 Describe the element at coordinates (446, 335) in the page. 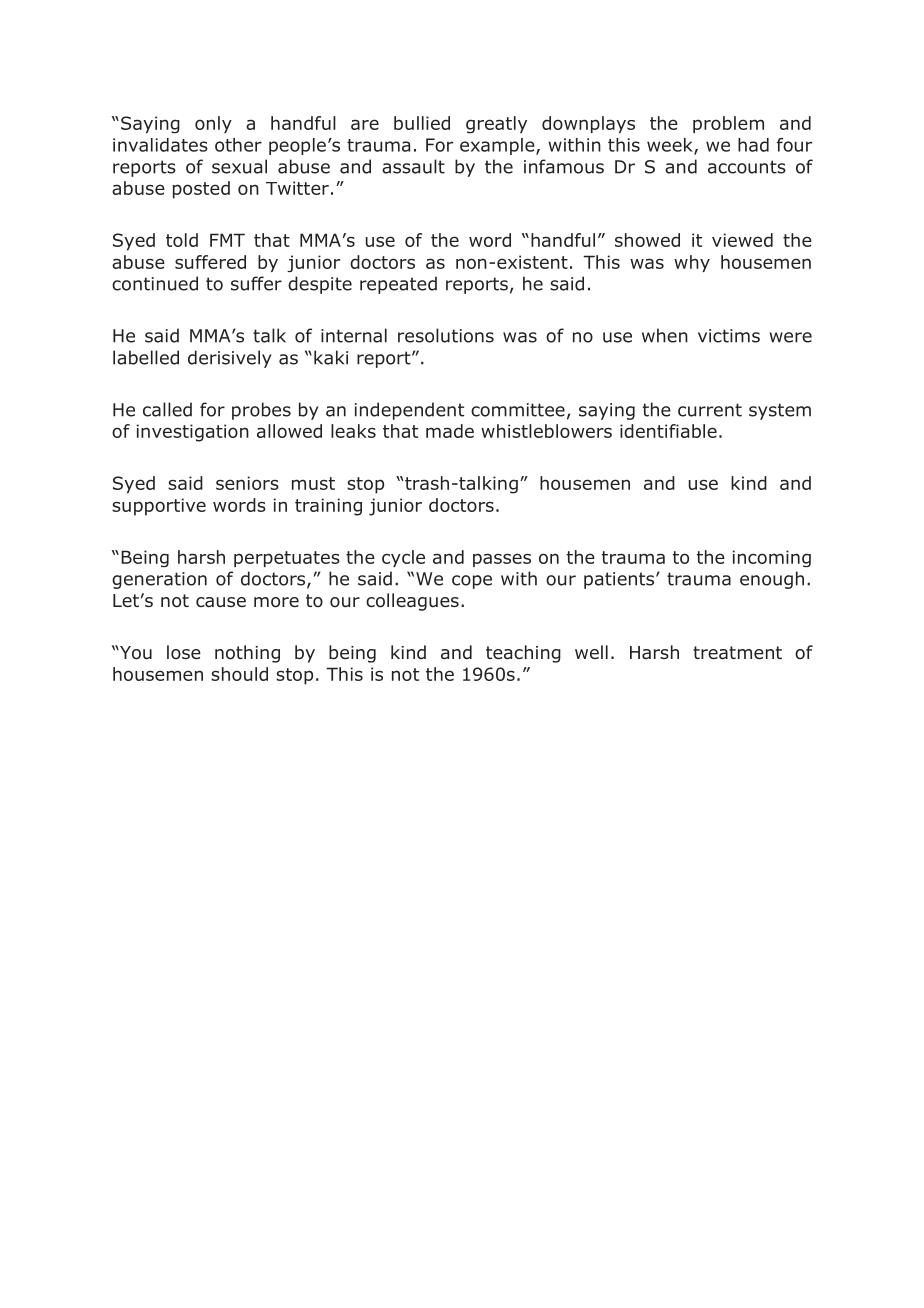

I see `resolutions` at that location.
